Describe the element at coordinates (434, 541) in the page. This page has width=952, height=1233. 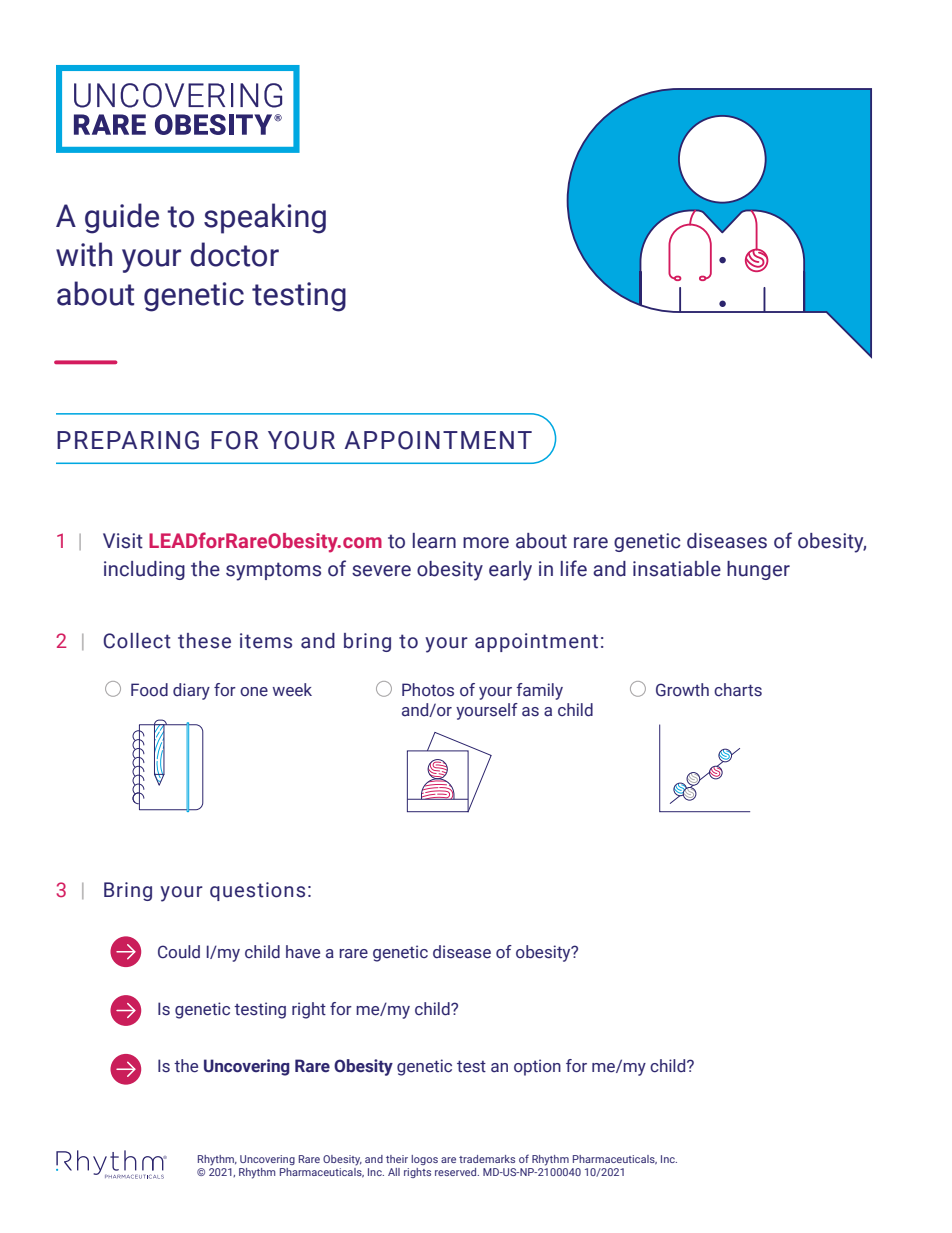
I see `learn` at that location.
